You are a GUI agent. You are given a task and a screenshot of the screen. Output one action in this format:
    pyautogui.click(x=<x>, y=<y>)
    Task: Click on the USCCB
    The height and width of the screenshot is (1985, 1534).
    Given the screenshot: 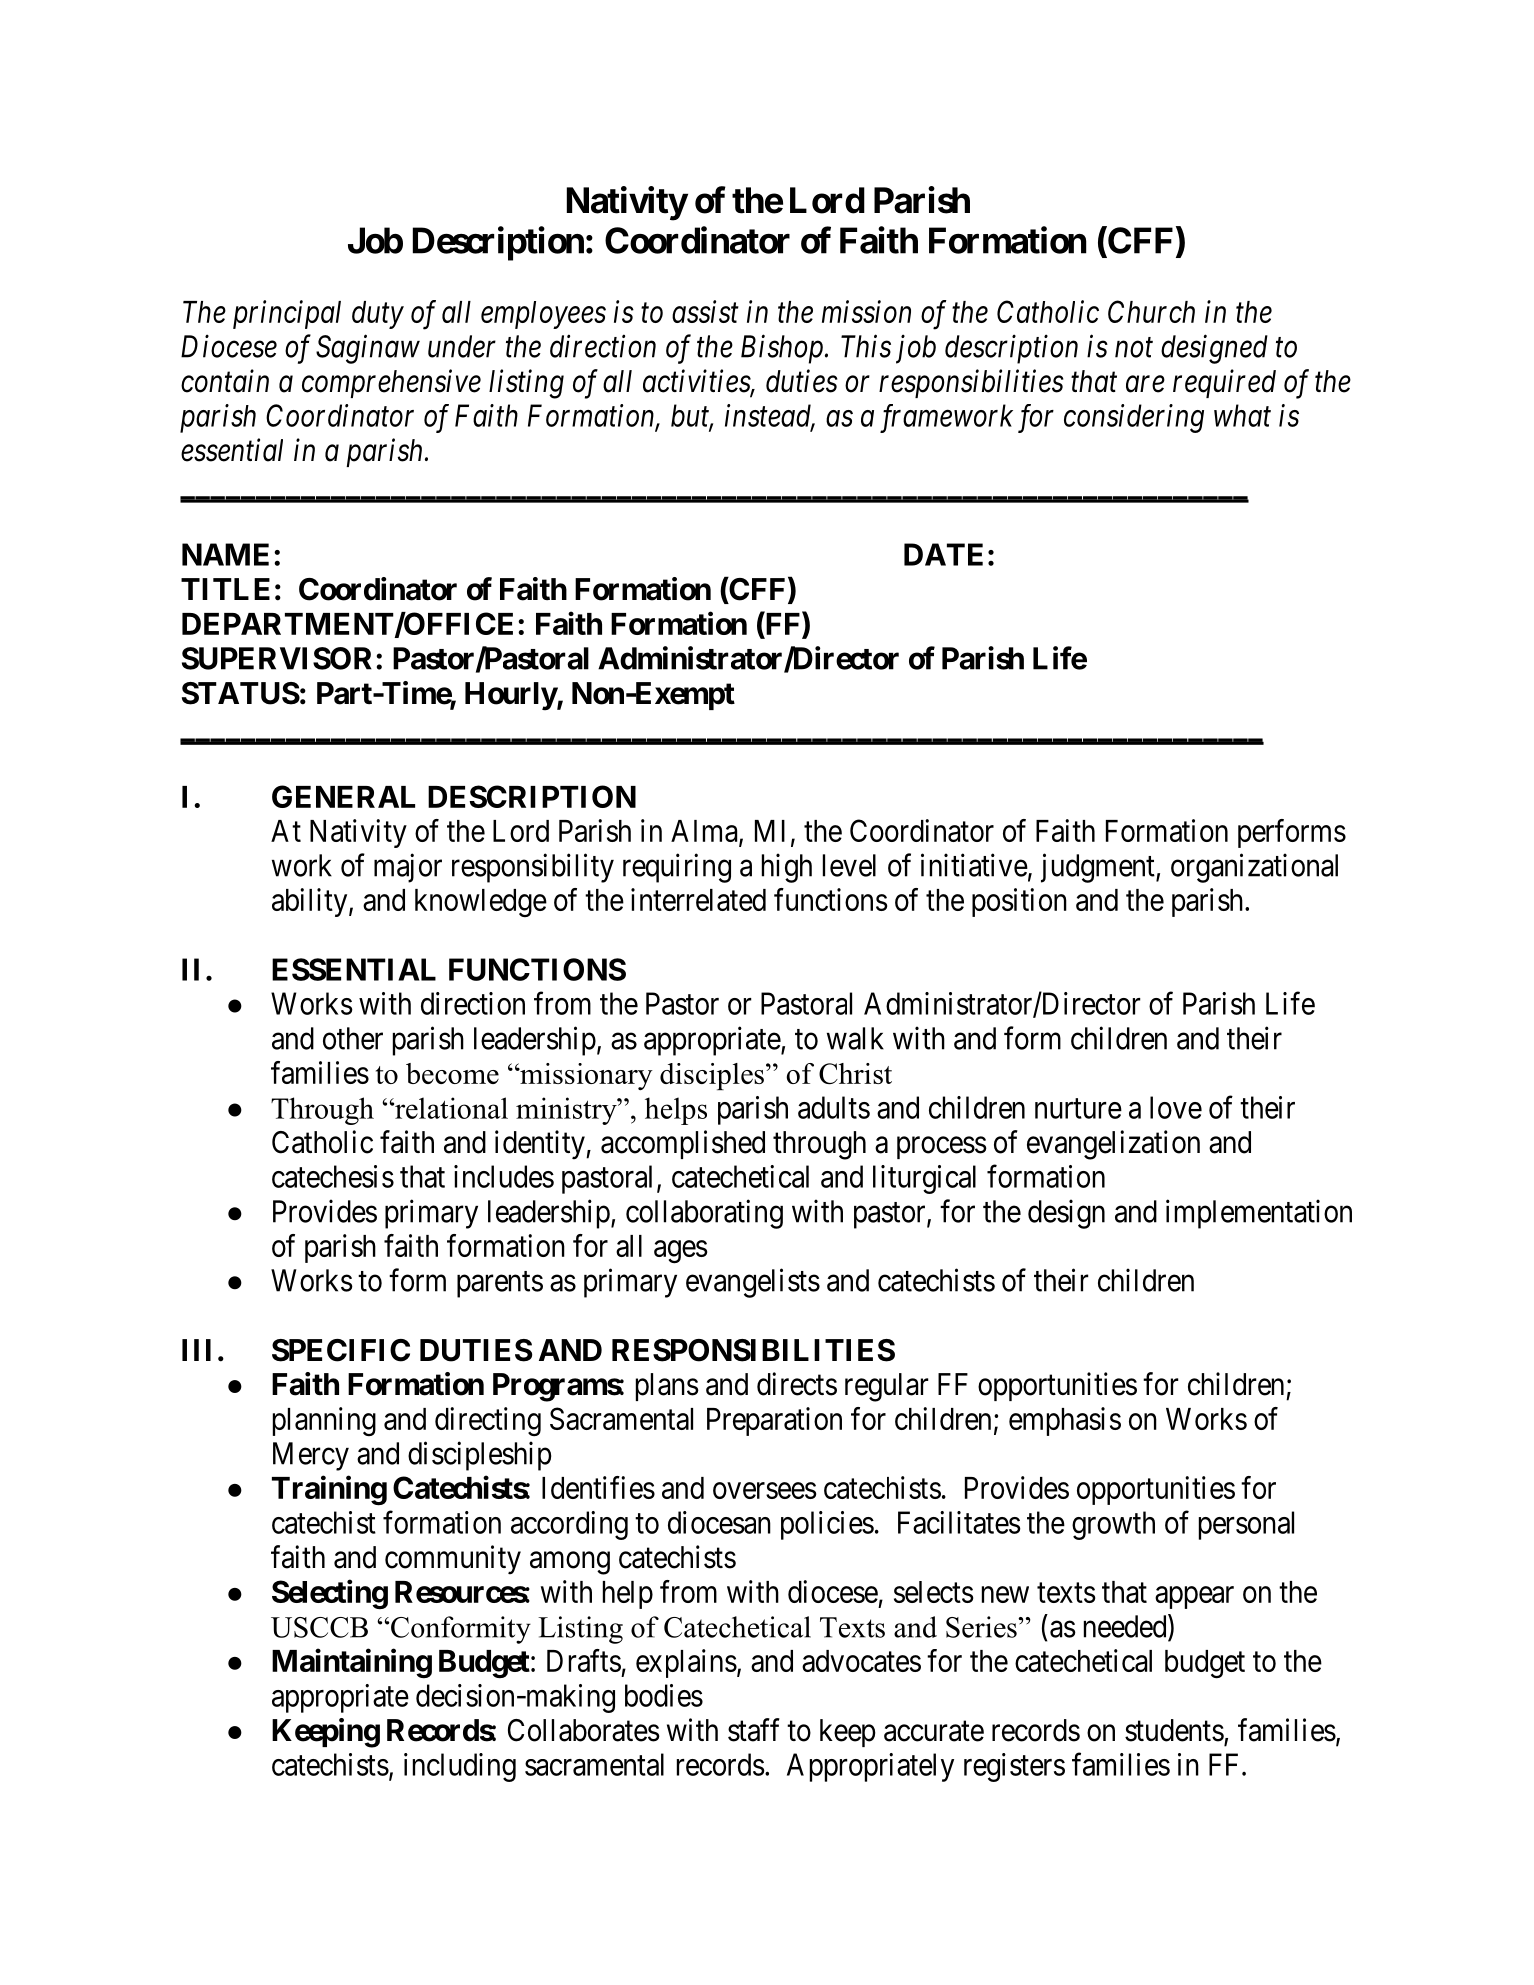 What is the action you would take?
    pyautogui.click(x=319, y=1627)
